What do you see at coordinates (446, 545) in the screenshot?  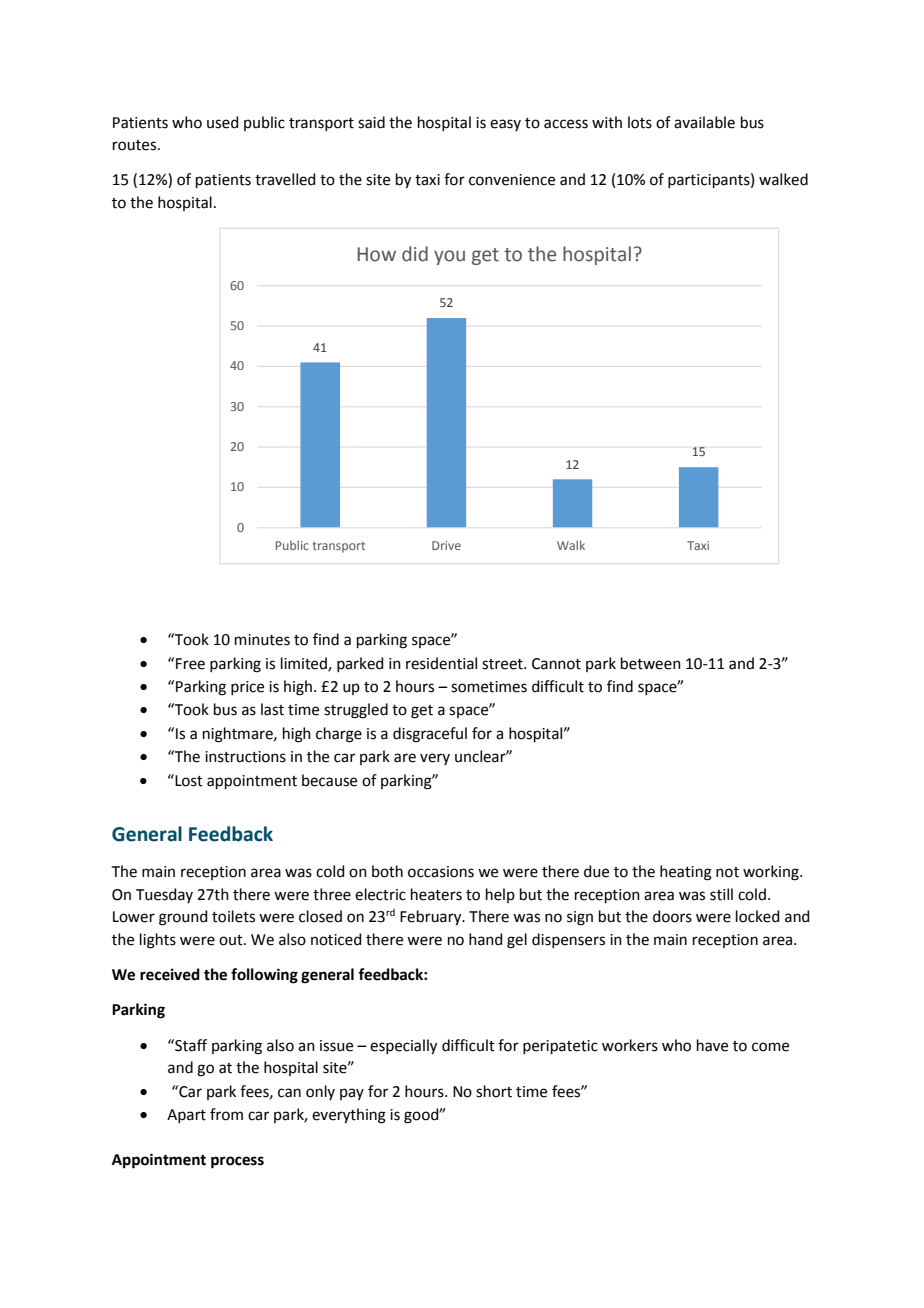 I see `Drive` at bounding box center [446, 545].
